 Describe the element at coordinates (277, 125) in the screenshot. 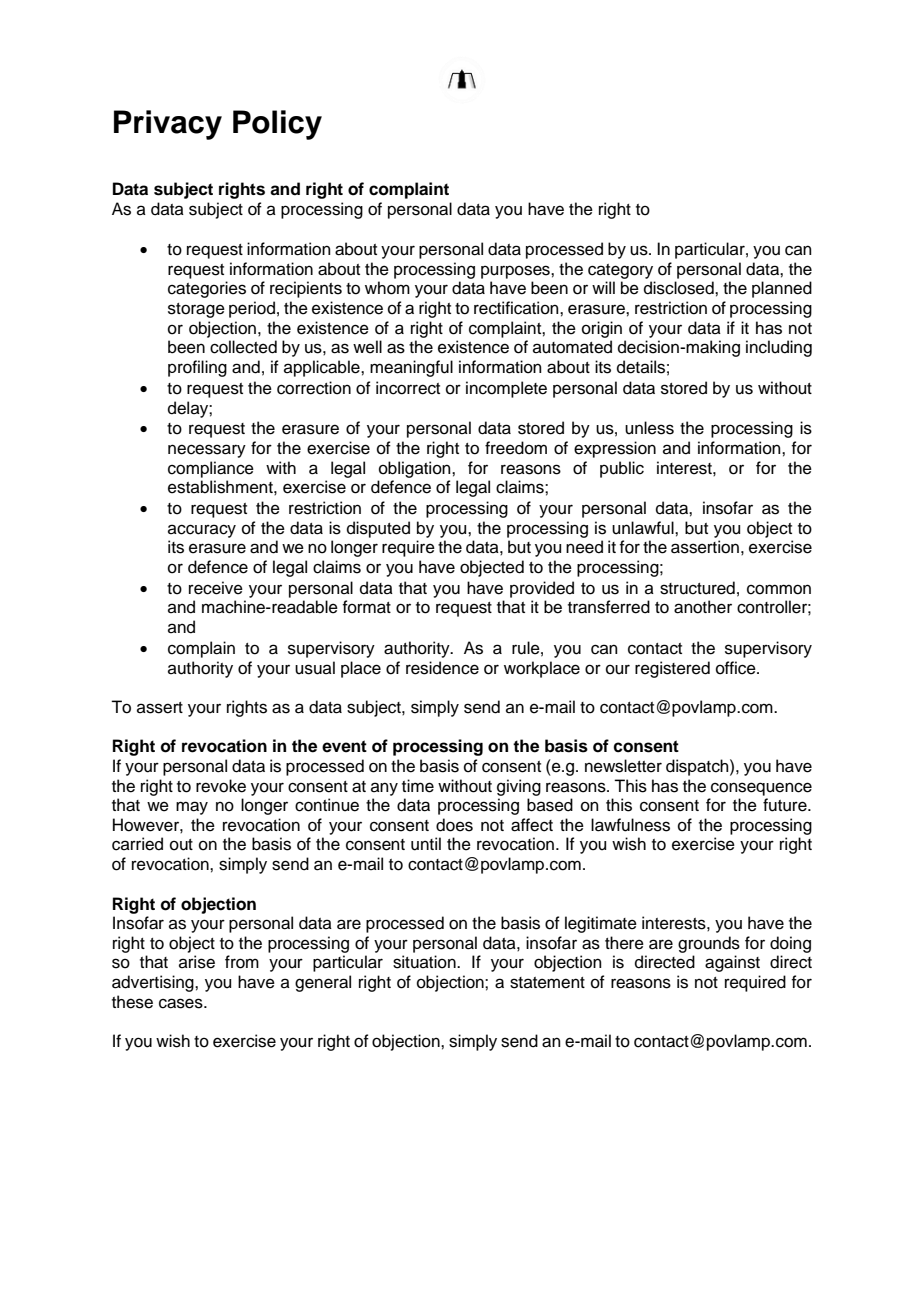

I see `Policy` at that location.
